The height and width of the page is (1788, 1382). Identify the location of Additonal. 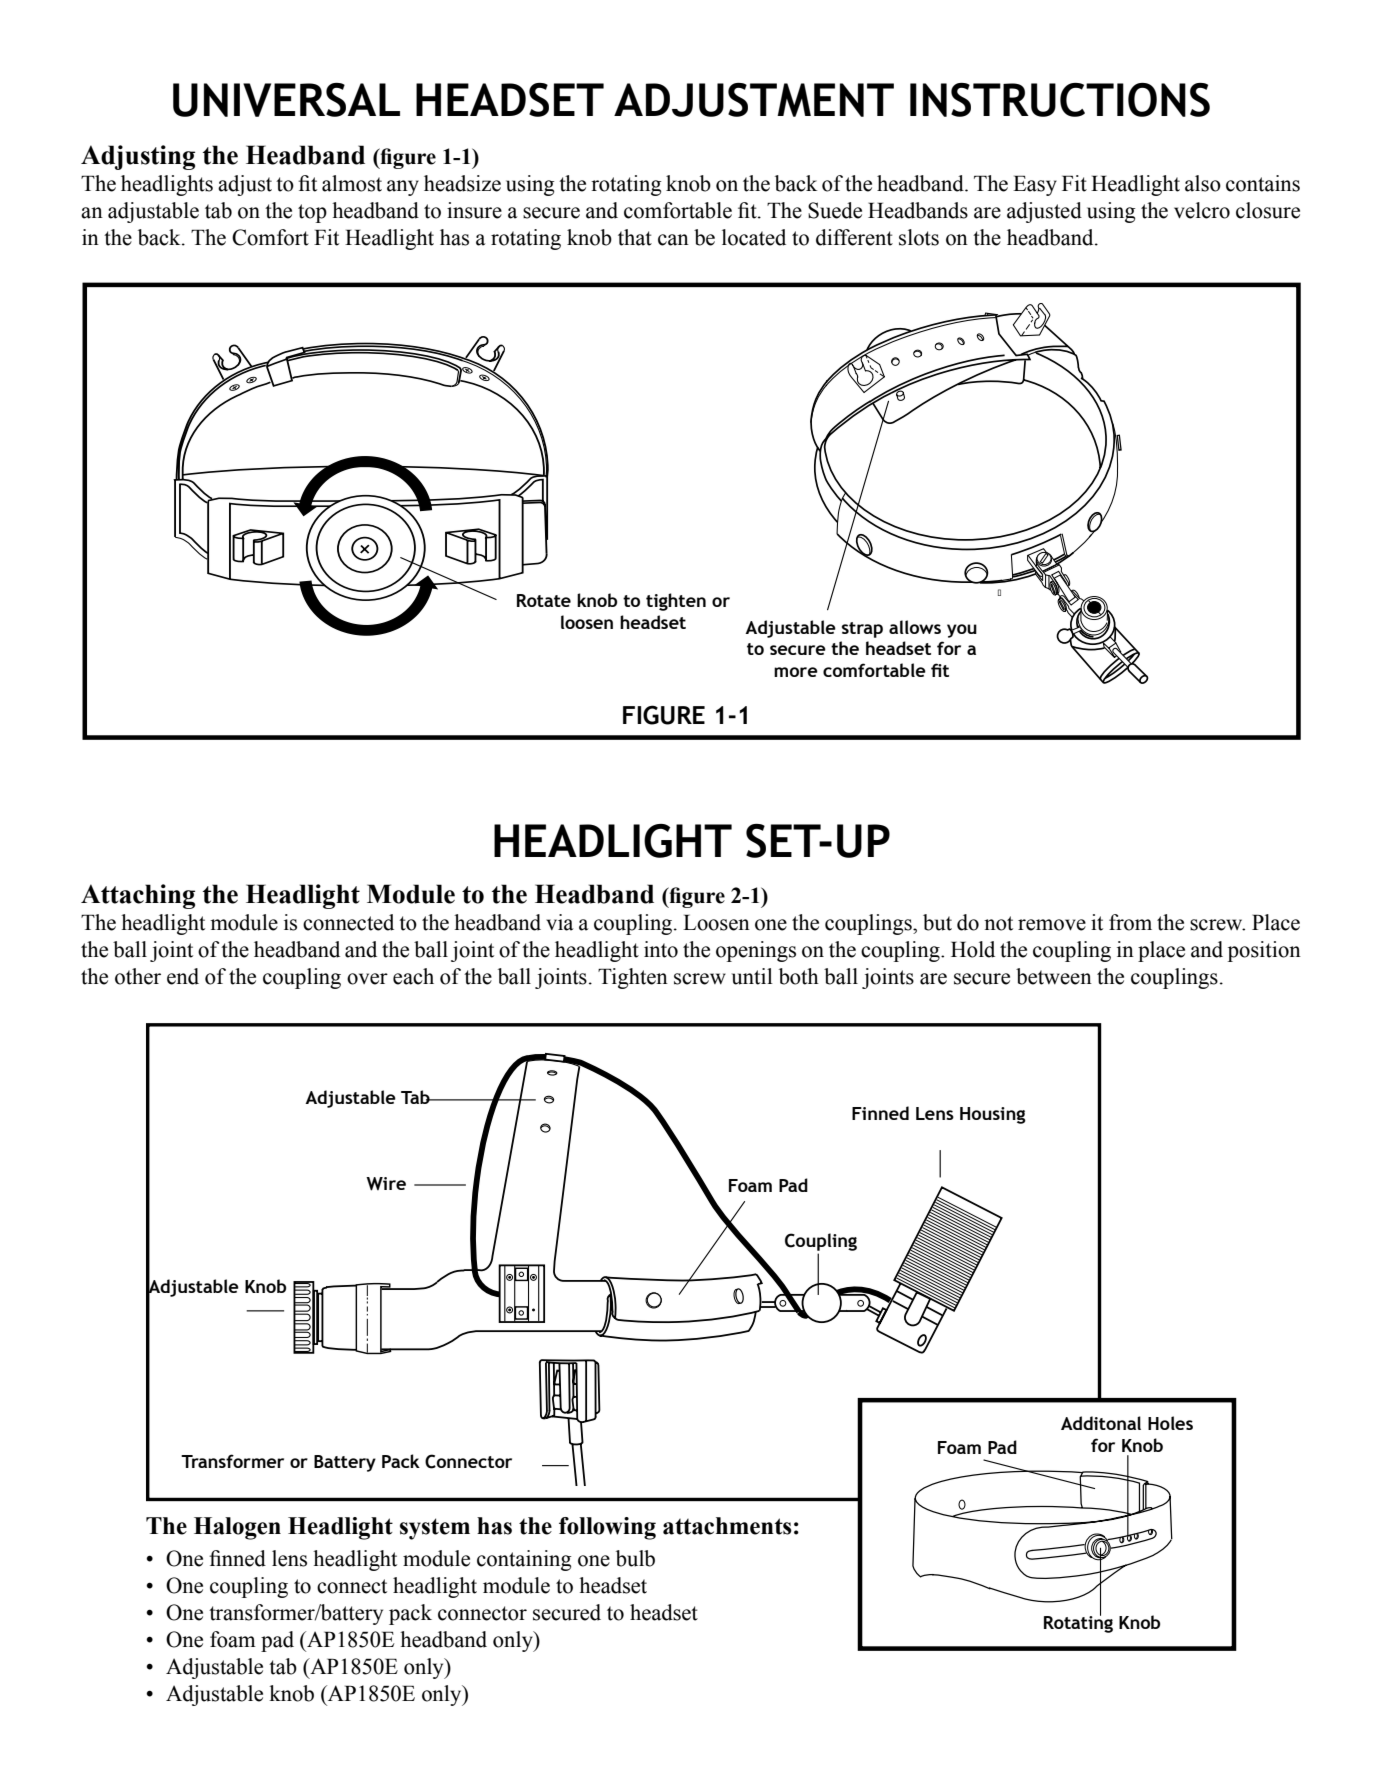
(1101, 1423).
